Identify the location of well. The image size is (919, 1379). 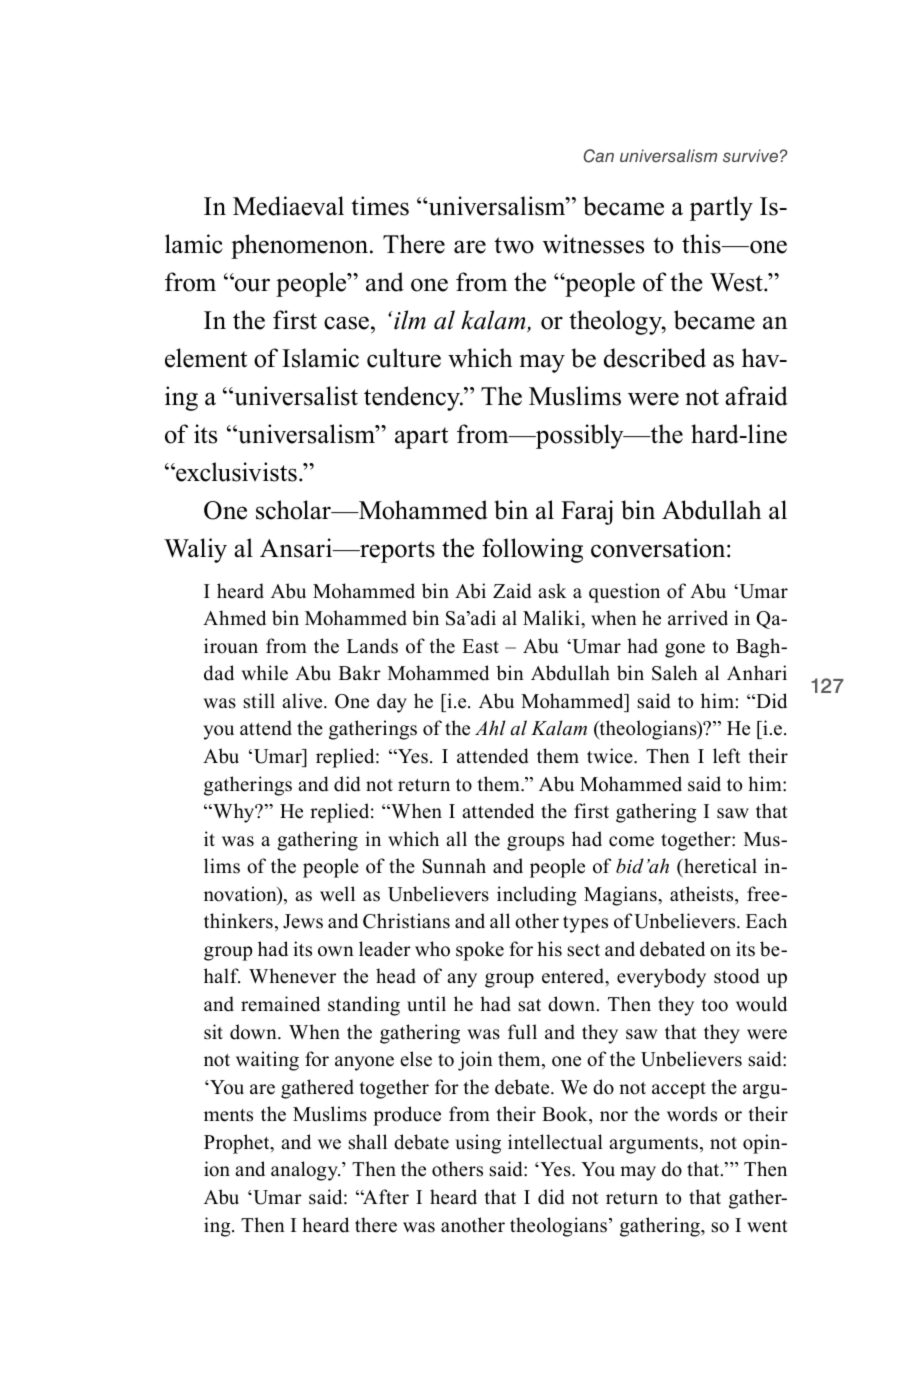
(337, 894).
